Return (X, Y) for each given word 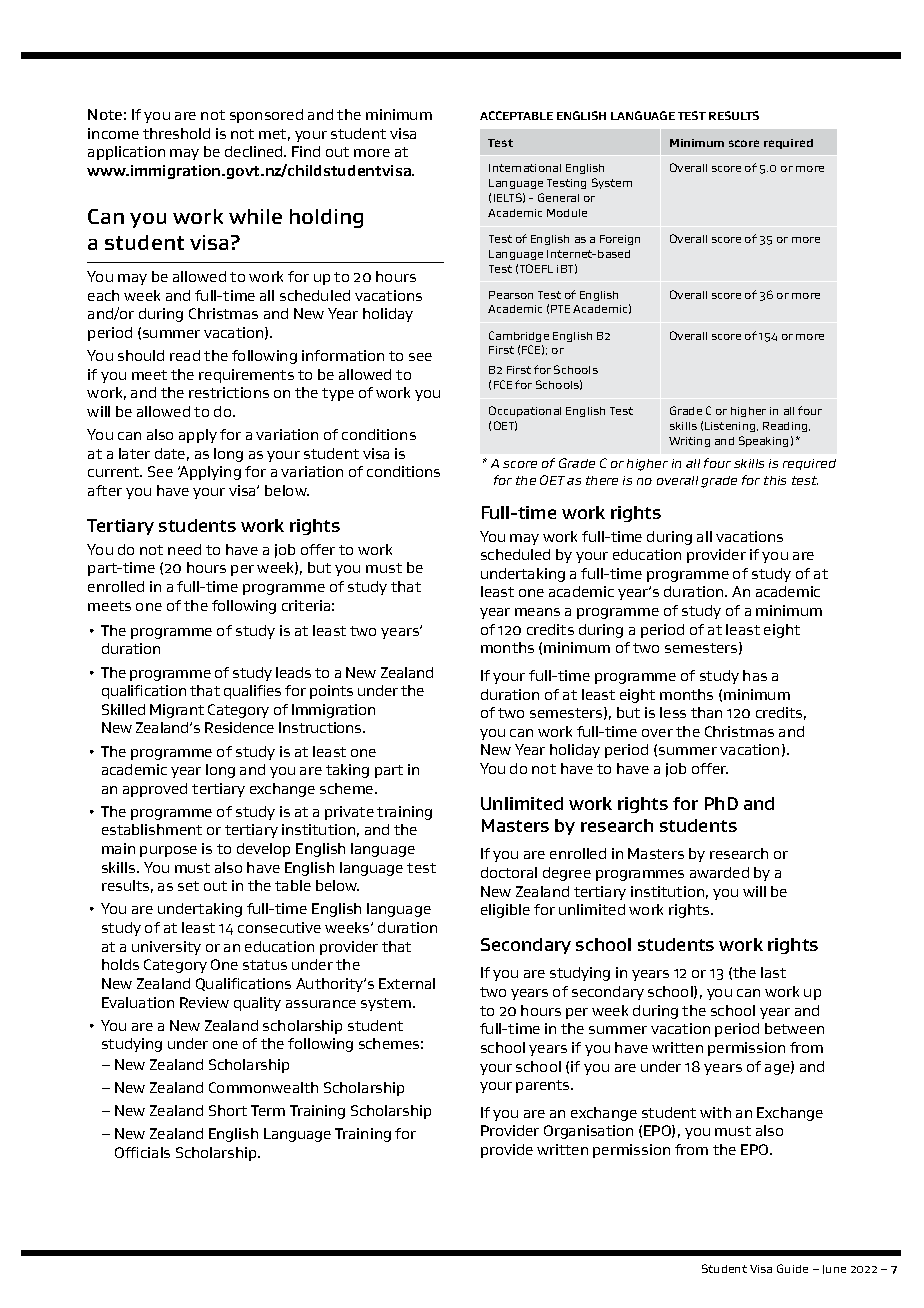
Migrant (177, 711)
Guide (792, 1268)
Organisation (588, 1132)
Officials (142, 1152)
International (525, 168)
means (537, 612)
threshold (176, 133)
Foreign (620, 240)
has (755, 675)
